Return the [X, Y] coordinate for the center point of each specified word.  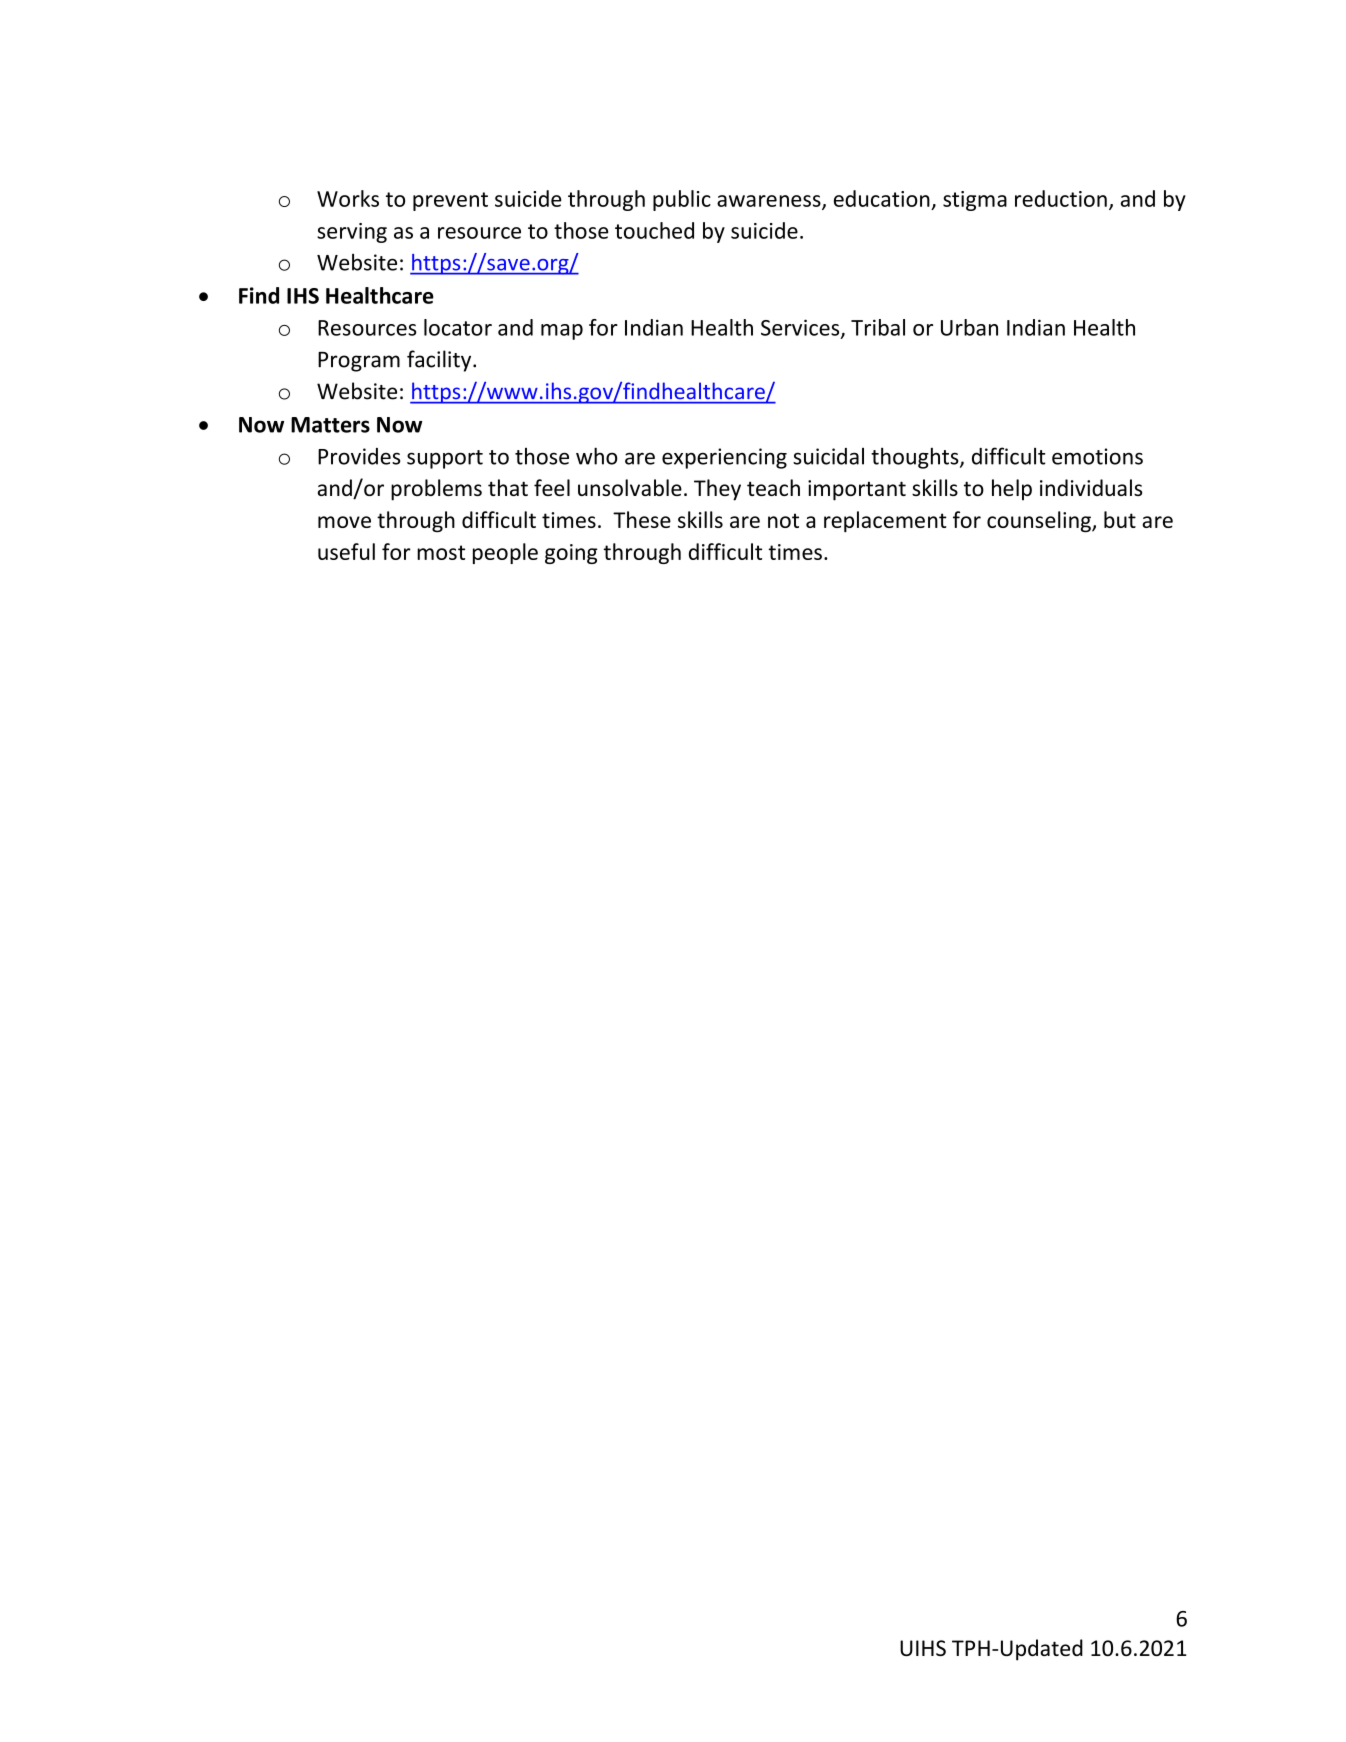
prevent [450, 201]
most [441, 552]
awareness [770, 202]
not [783, 520]
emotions [1097, 456]
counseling [1040, 522]
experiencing [724, 458]
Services [801, 328]
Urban [969, 327]
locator [458, 327]
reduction [1061, 198]
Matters [330, 425]
